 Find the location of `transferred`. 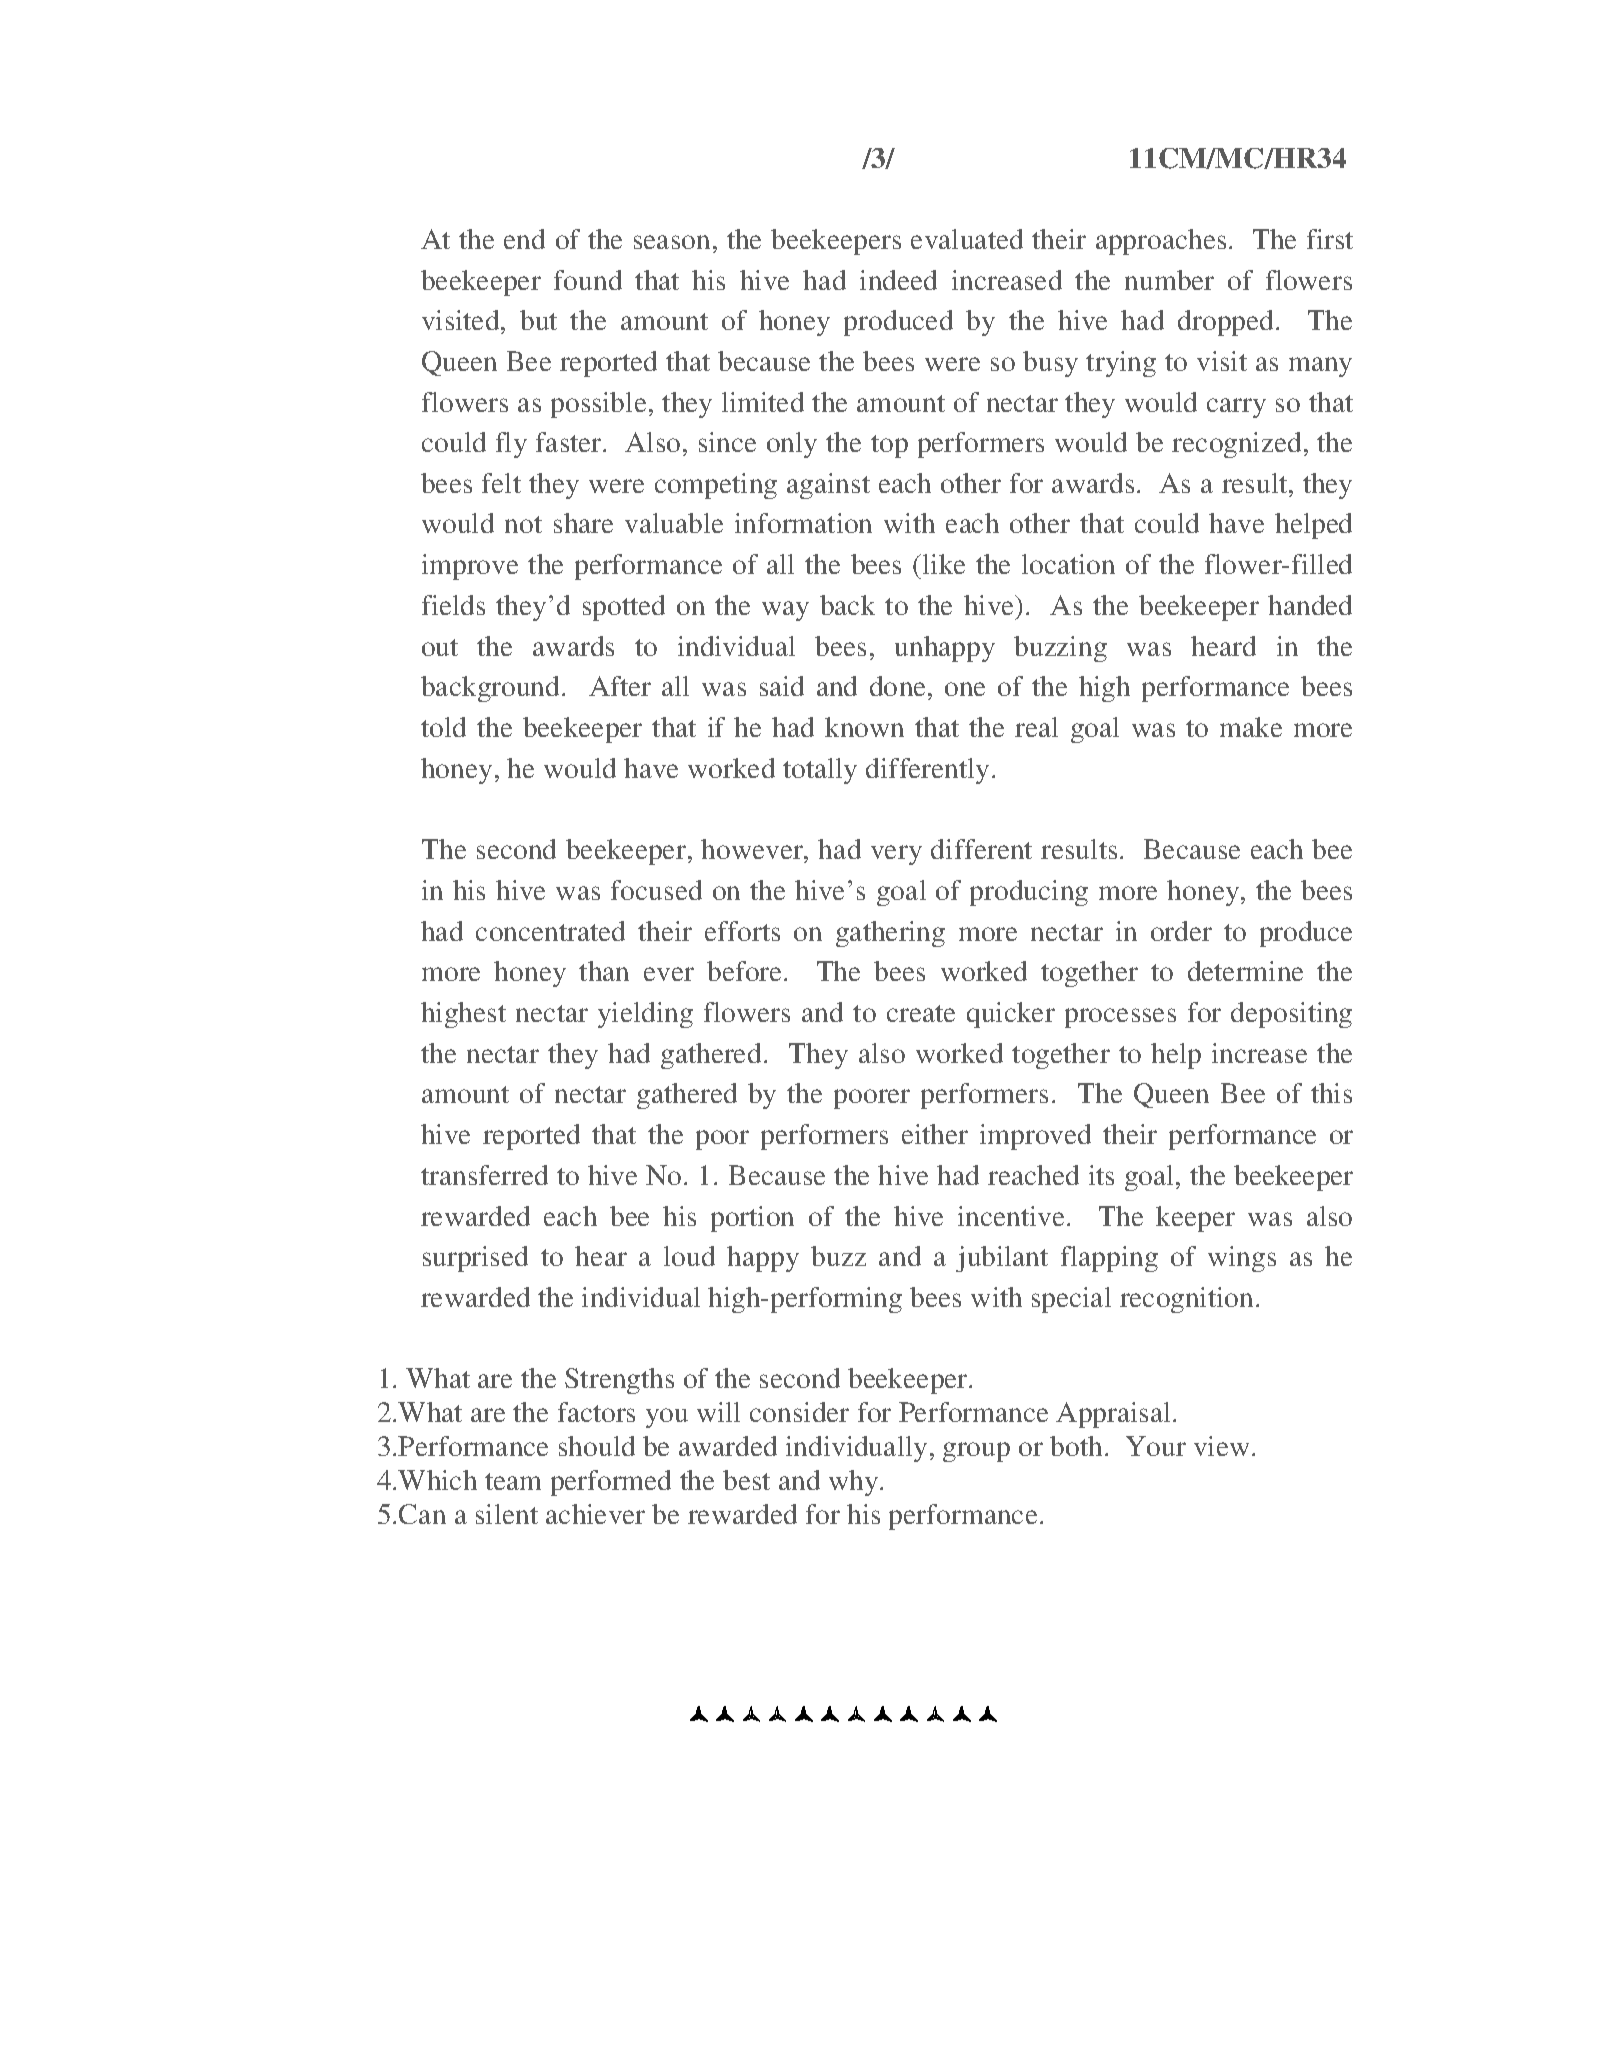

transferred is located at coordinates (484, 1175).
